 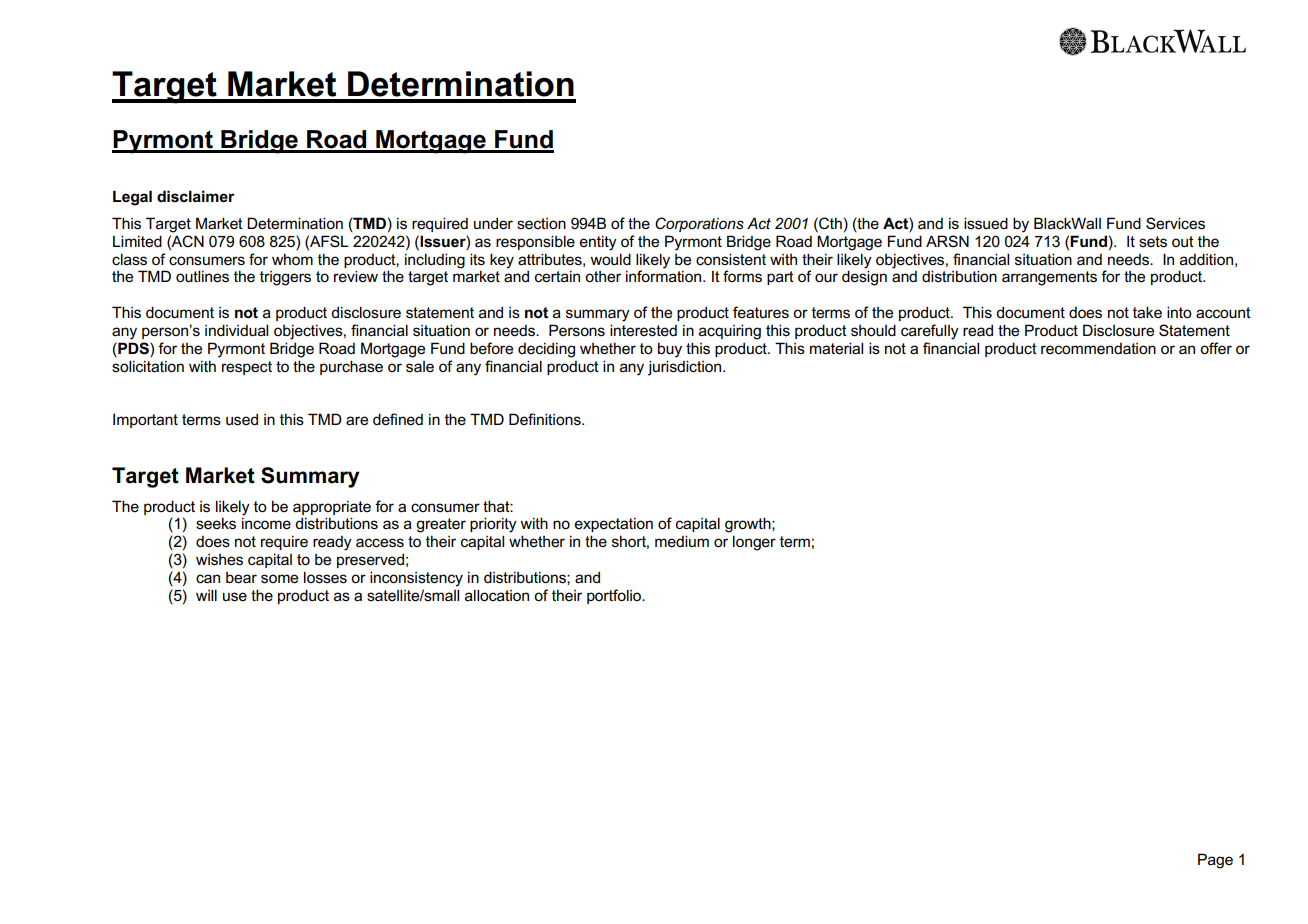 What do you see at coordinates (266, 523) in the page?
I see `income` at bounding box center [266, 523].
